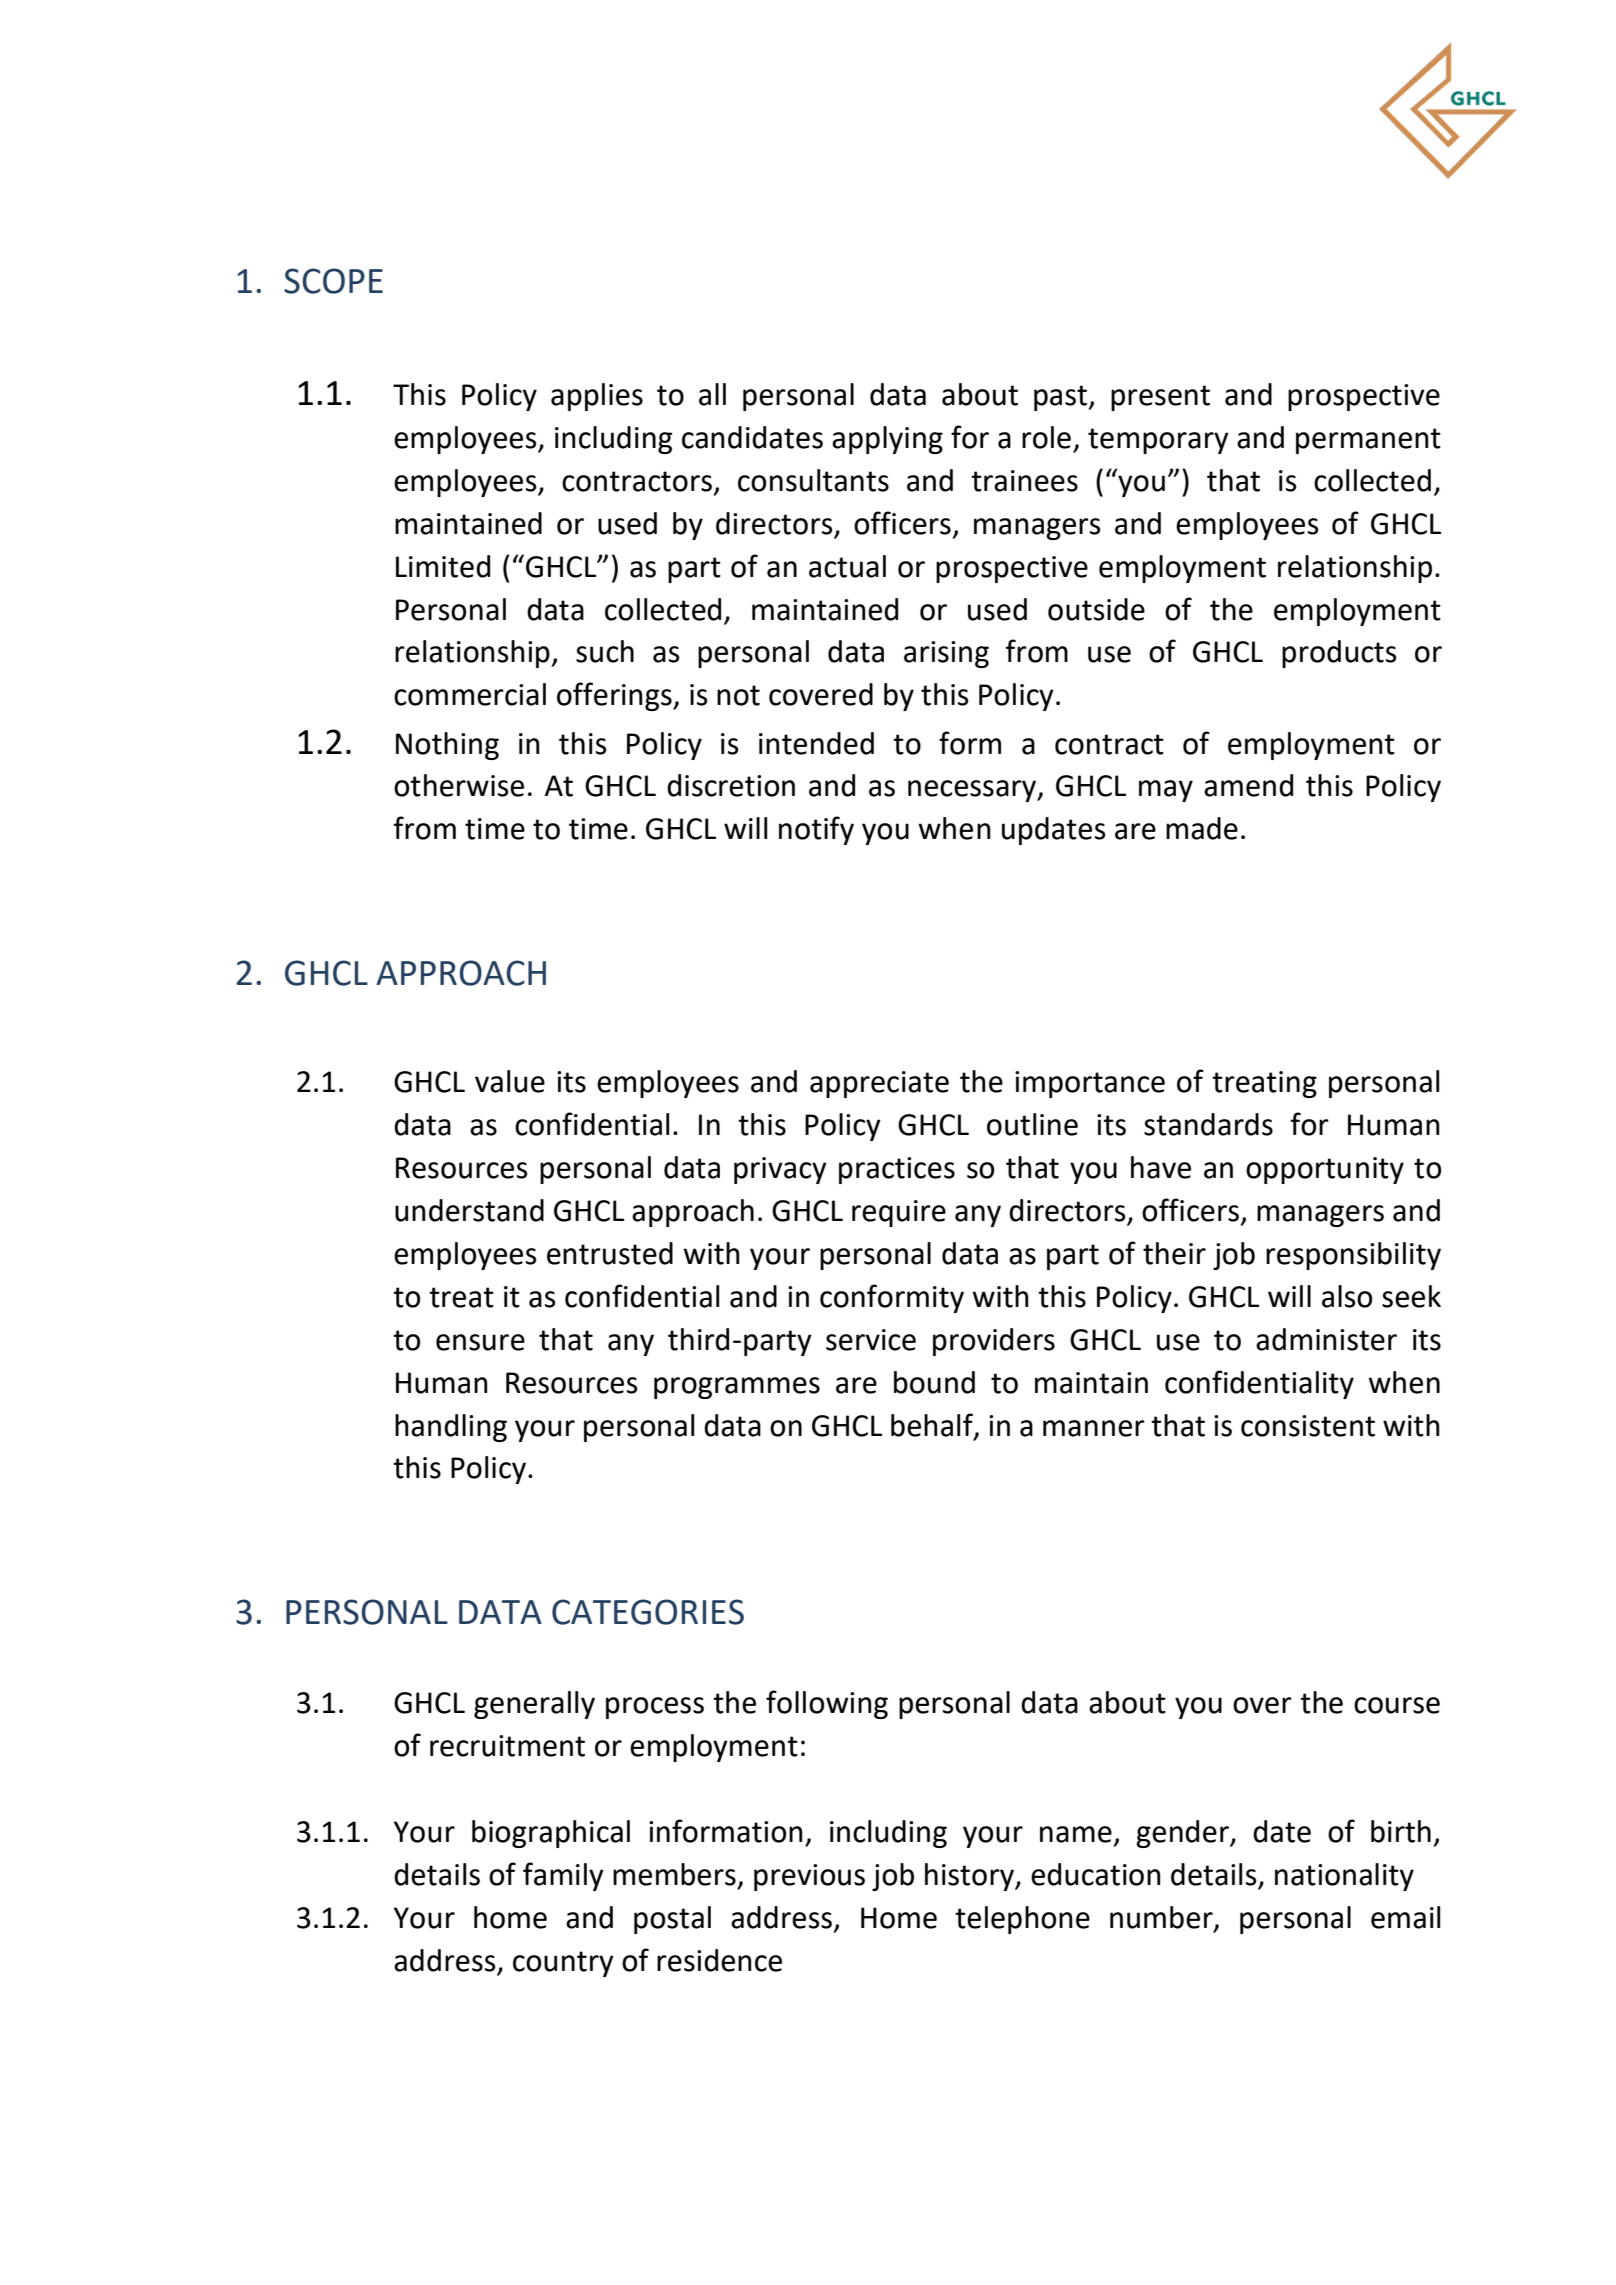  I want to click on appreciate, so click(879, 1084).
